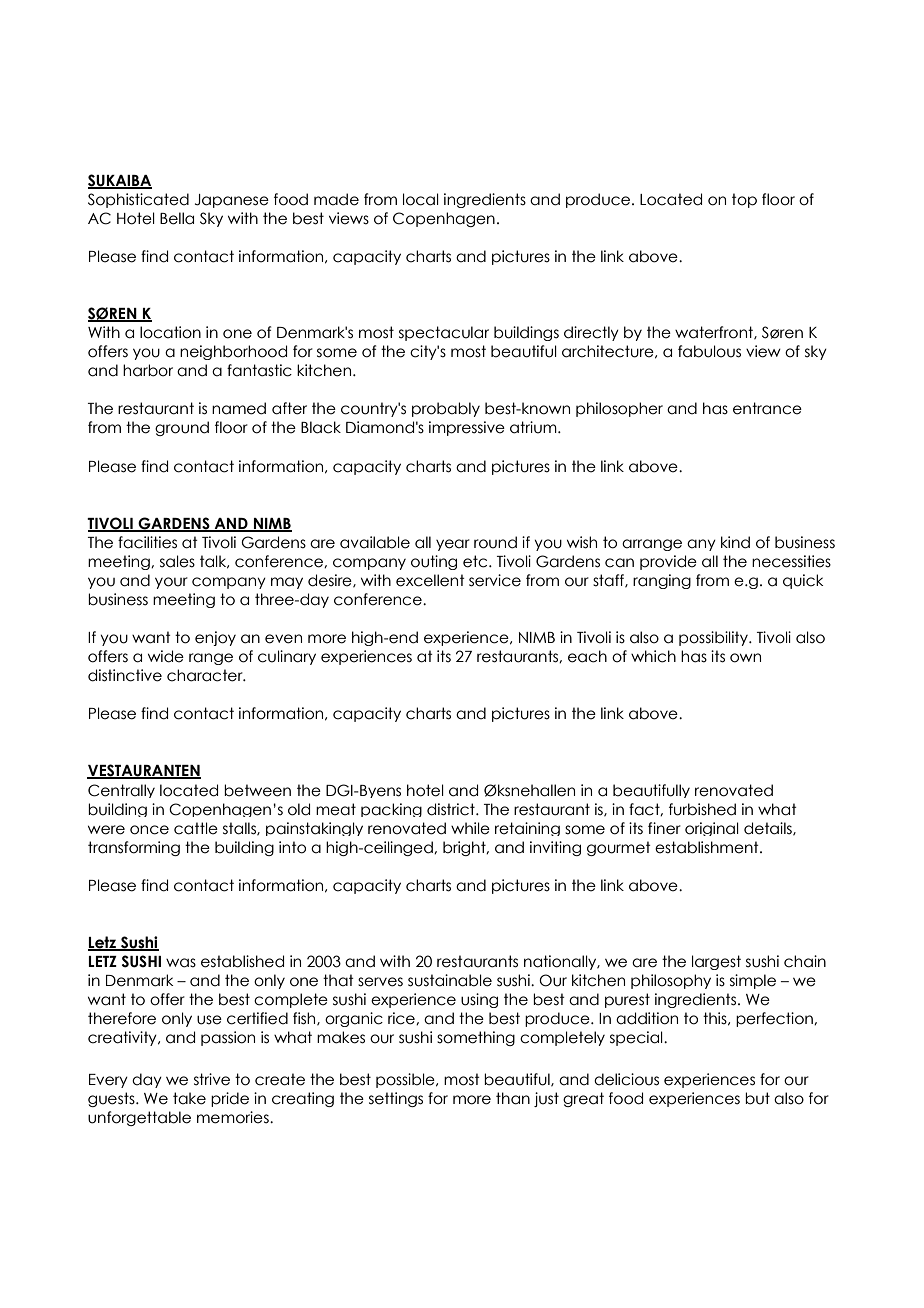 The width and height of the screenshot is (924, 1308). What do you see at coordinates (421, 199) in the screenshot?
I see `local` at bounding box center [421, 199].
